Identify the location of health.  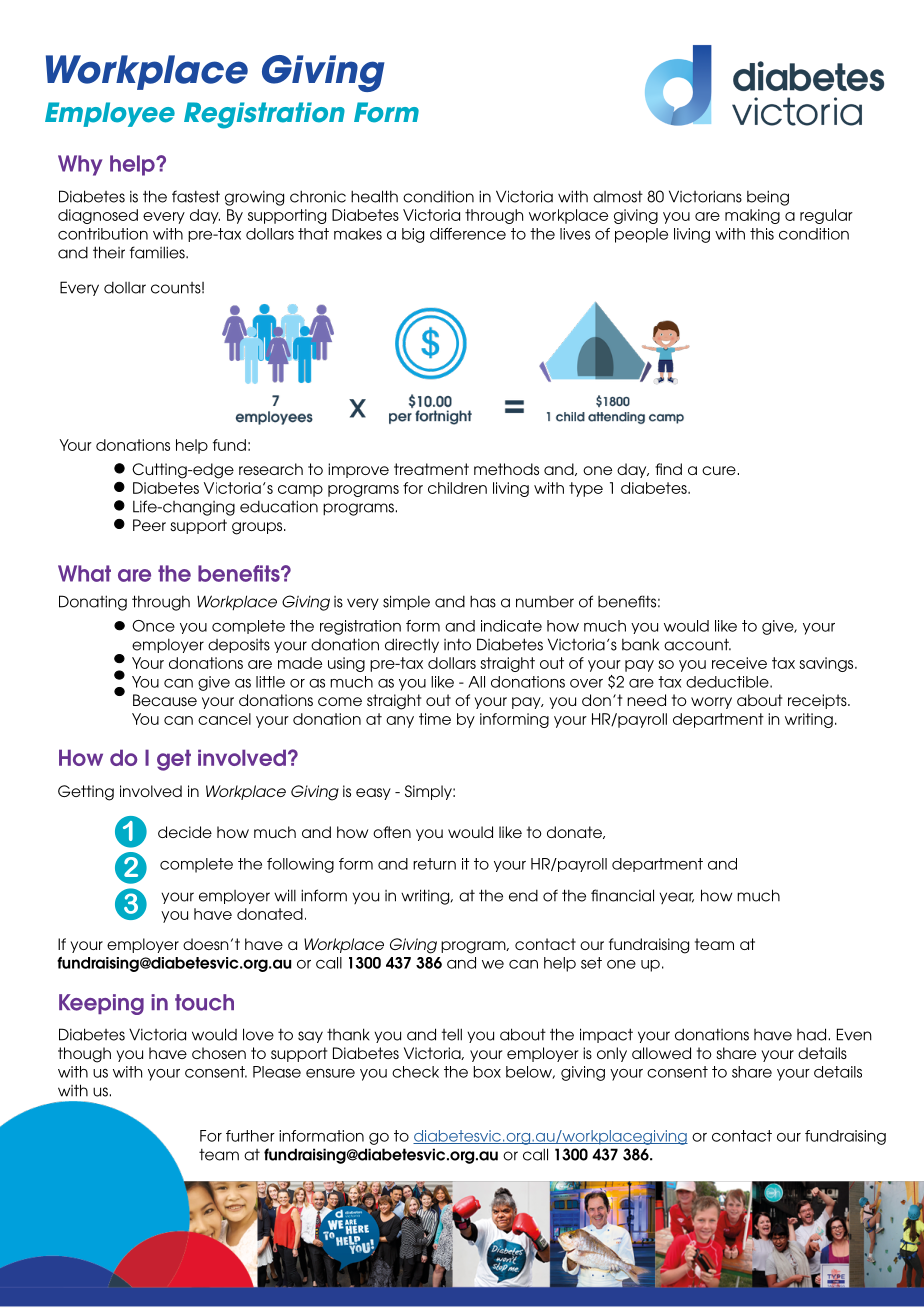
(374, 196).
